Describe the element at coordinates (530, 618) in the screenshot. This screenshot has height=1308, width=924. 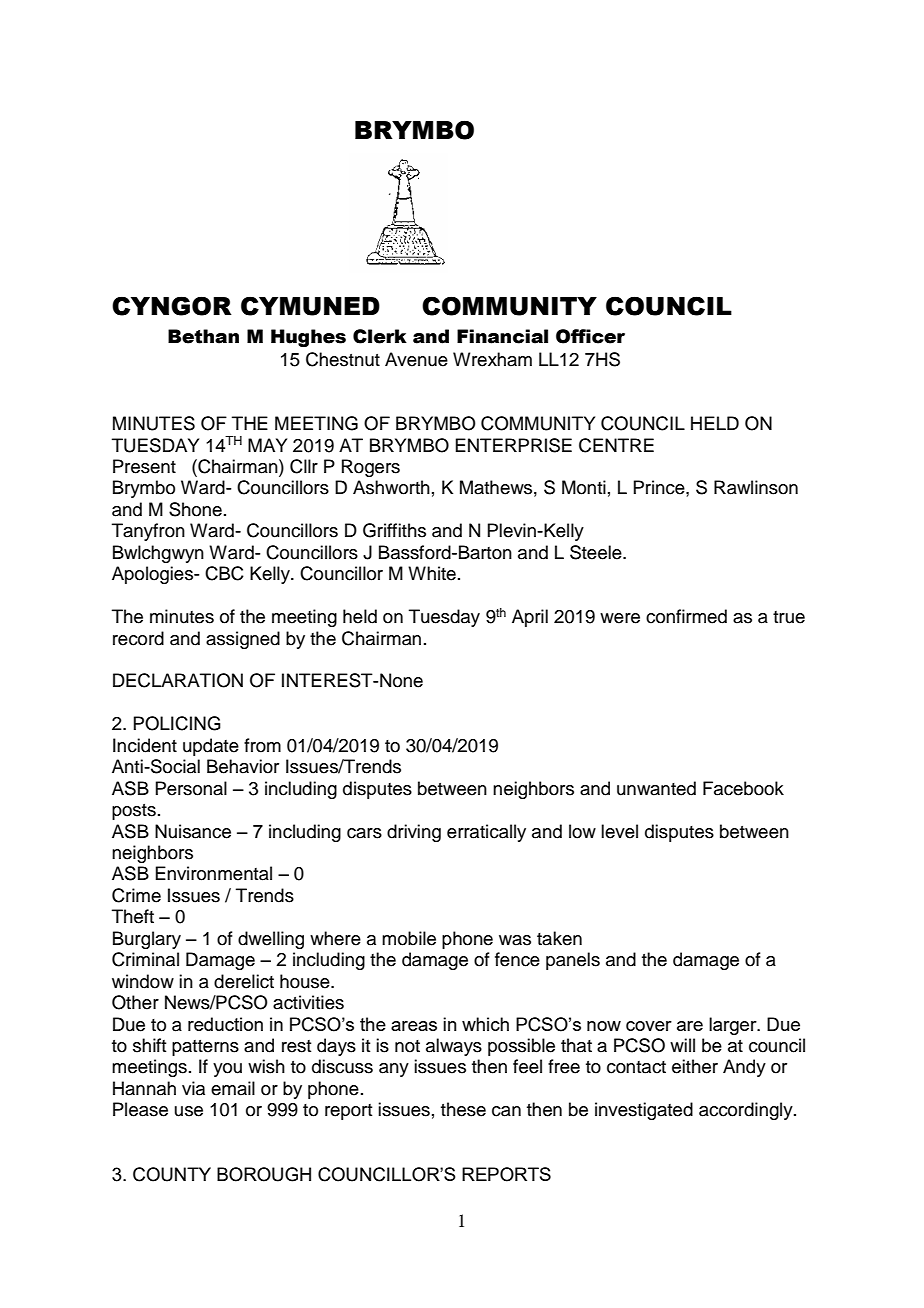
I see `April` at that location.
